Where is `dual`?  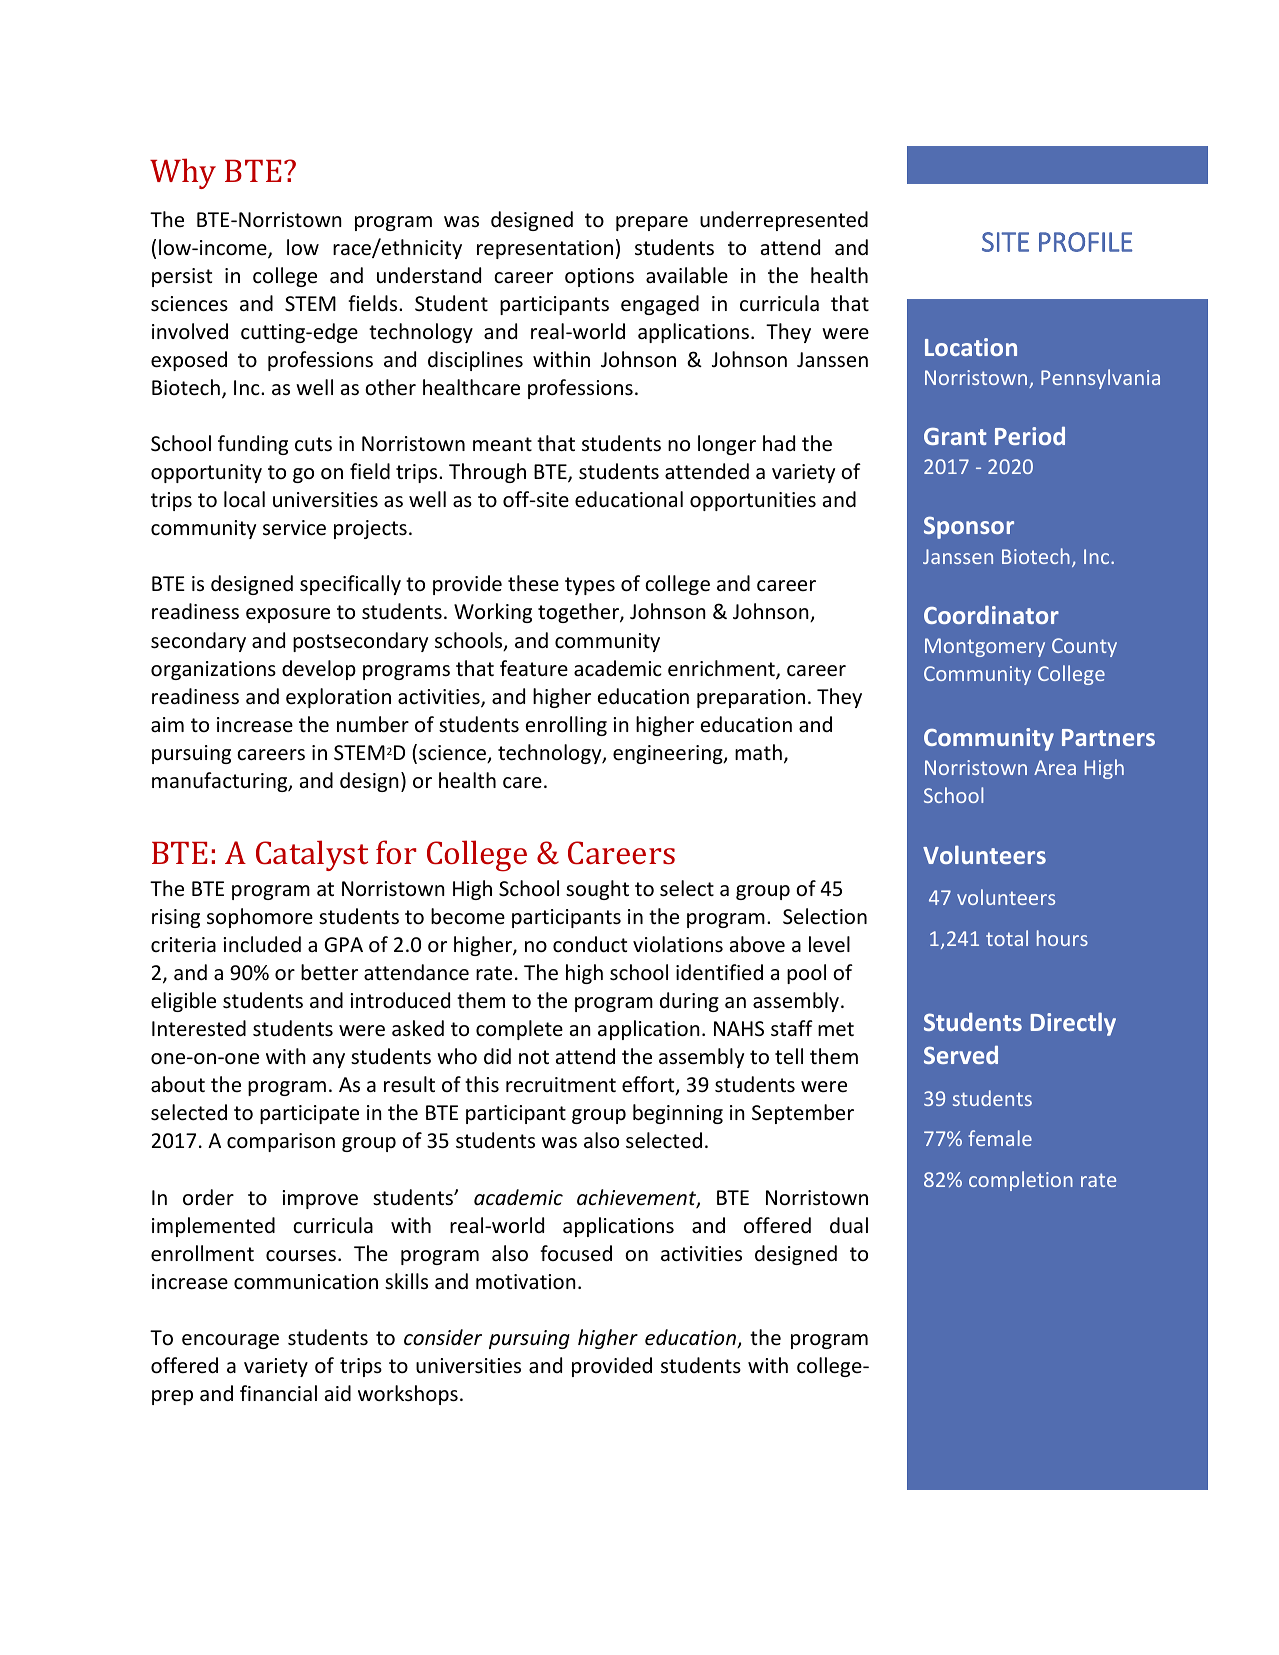
dual is located at coordinates (849, 1225).
